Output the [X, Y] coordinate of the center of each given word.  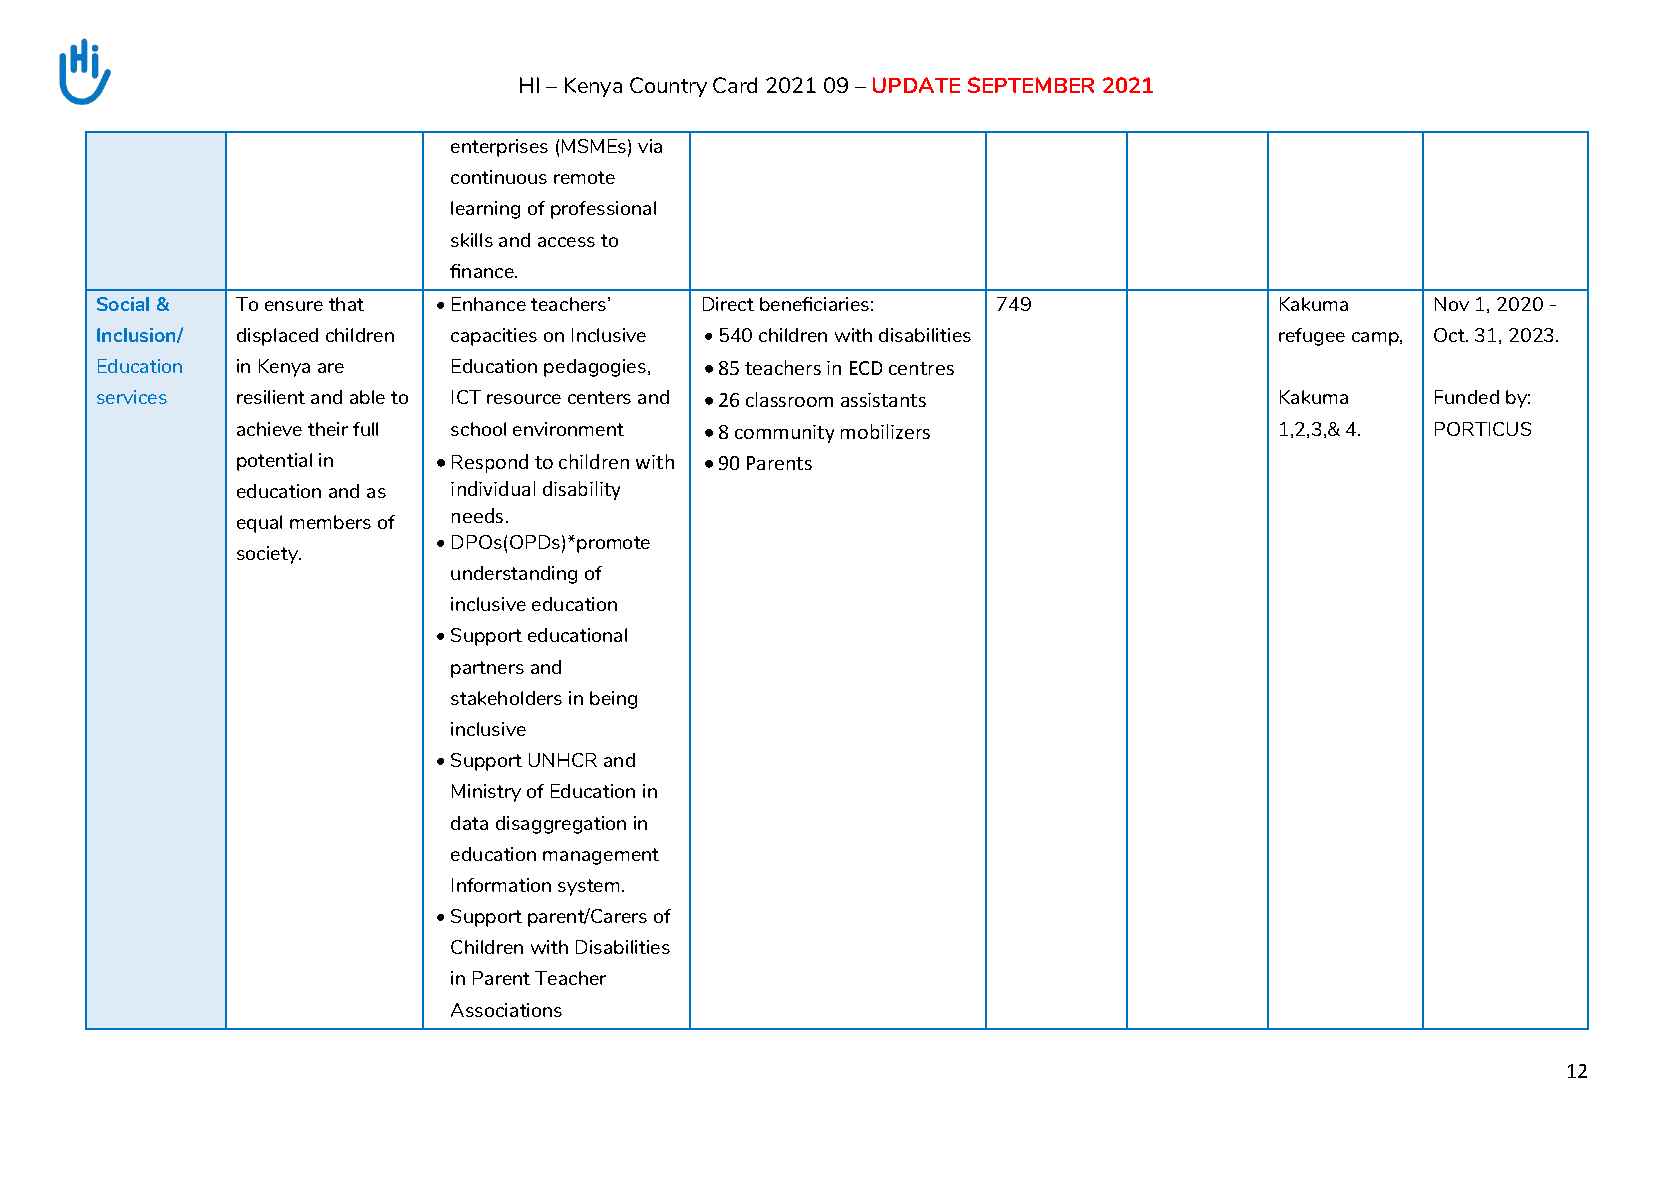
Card [735, 85]
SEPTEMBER [1031, 85]
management [601, 856]
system [588, 887]
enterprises [499, 148]
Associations [506, 1010]
